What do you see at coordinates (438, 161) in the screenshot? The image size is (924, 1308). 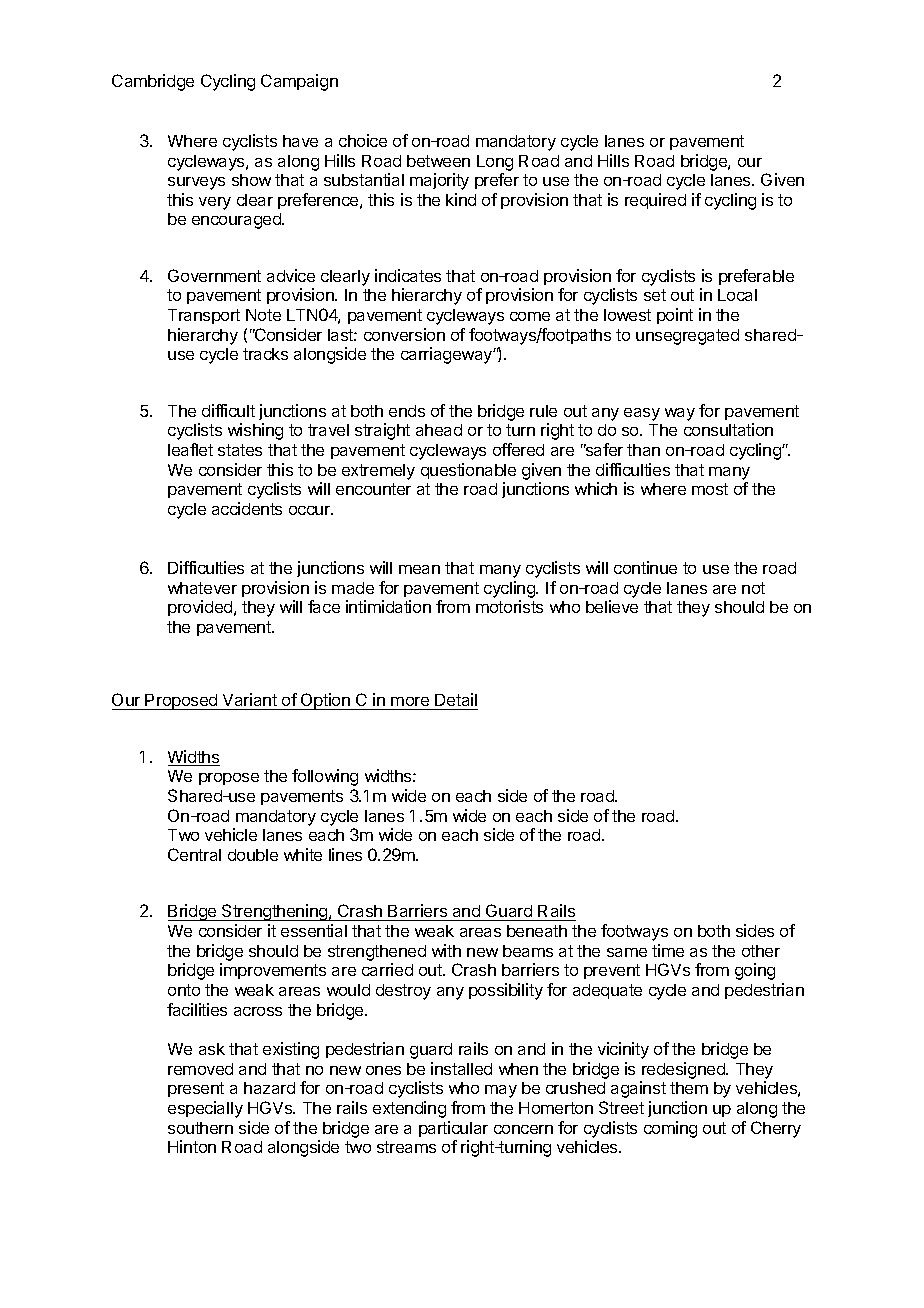 I see `between` at bounding box center [438, 161].
